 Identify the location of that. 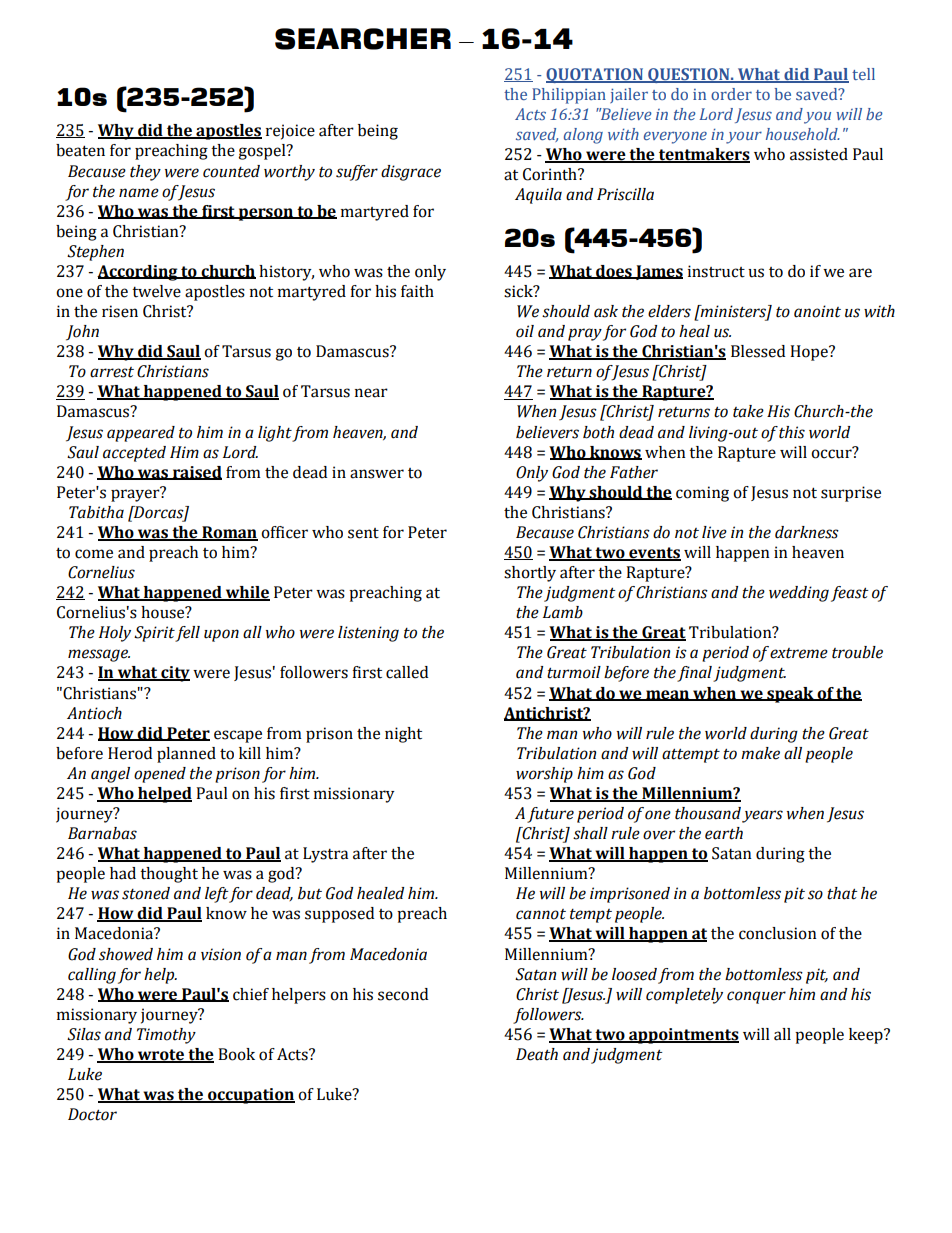
(842, 893).
